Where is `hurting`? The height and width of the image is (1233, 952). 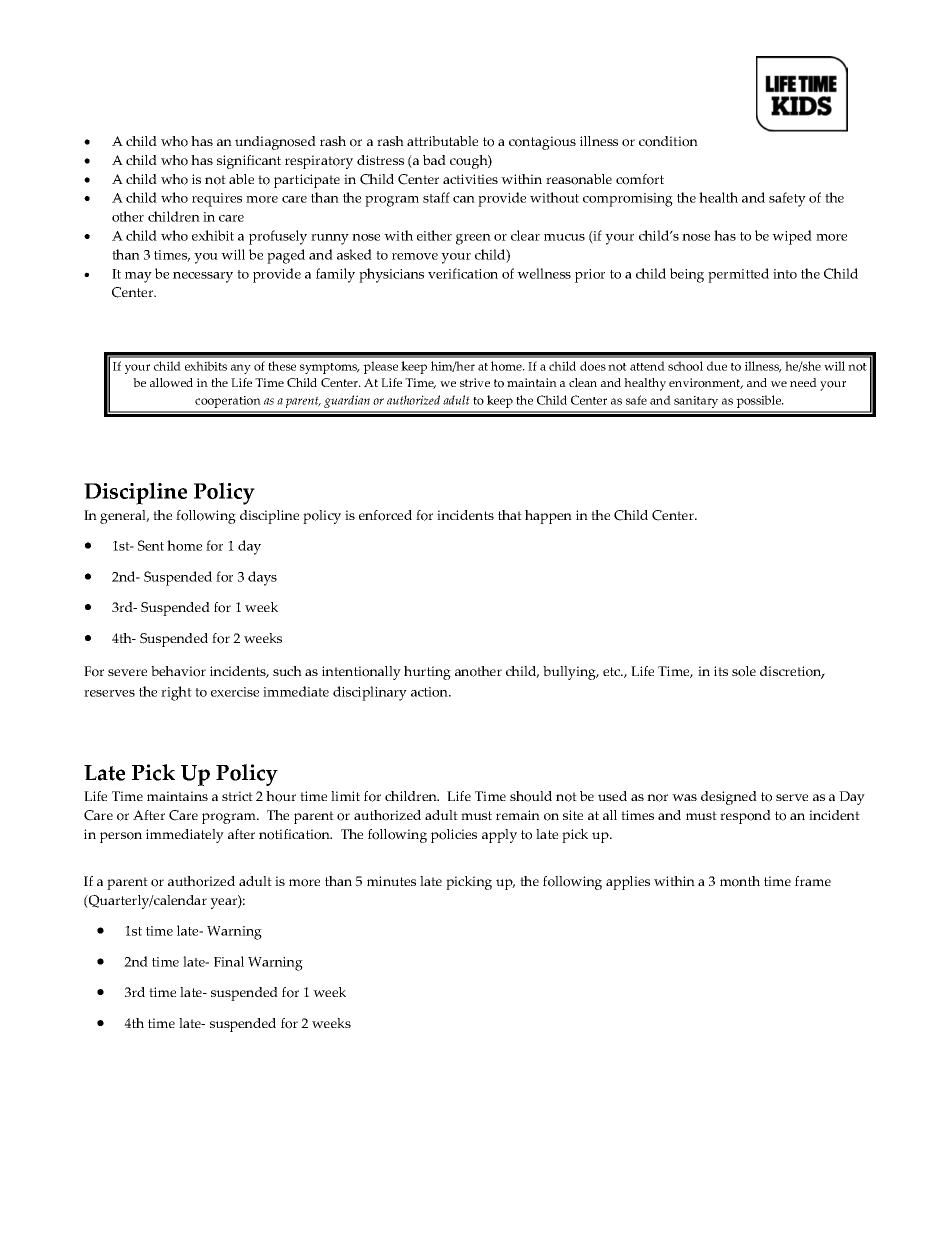 hurting is located at coordinates (427, 673).
